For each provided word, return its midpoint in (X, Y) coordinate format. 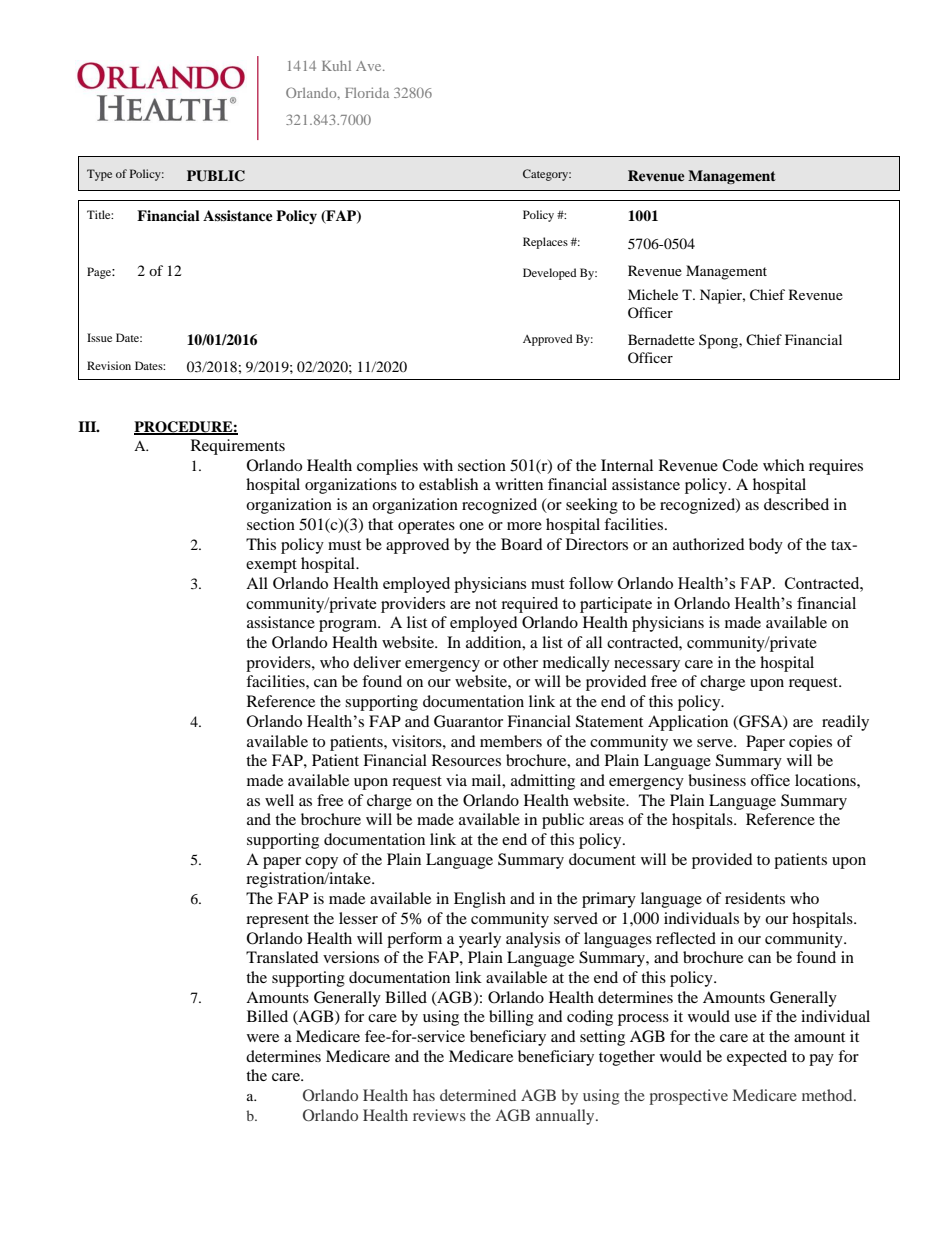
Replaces (545, 243)
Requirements (238, 447)
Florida (367, 92)
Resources (466, 760)
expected (757, 1058)
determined (478, 1095)
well (279, 800)
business (717, 780)
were (263, 1038)
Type (99, 175)
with (438, 465)
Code (740, 465)
